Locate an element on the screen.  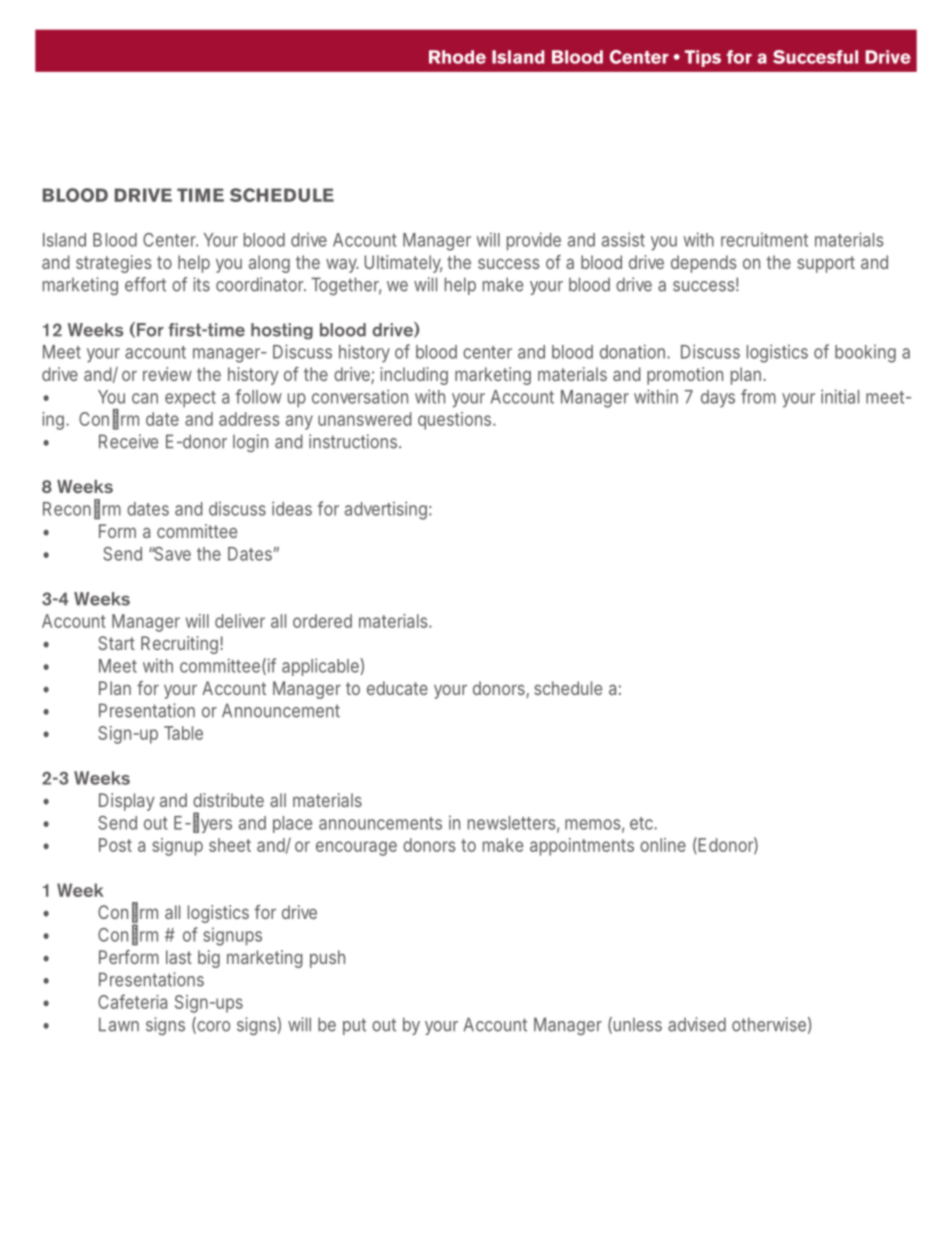
etc is located at coordinates (642, 823).
